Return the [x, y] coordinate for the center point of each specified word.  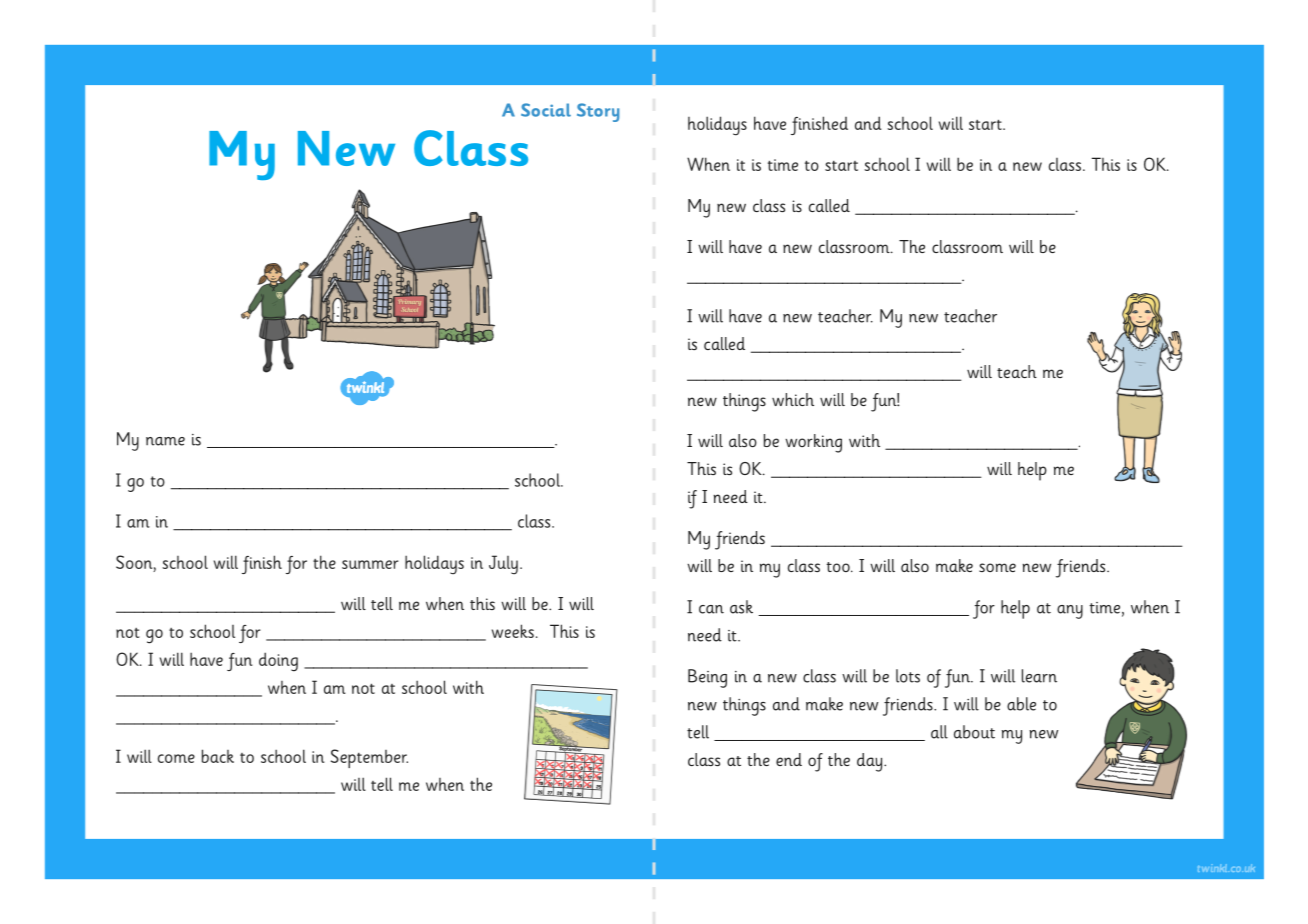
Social [546, 110]
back [218, 756]
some [997, 567]
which [793, 399]
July [503, 565]
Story [598, 112]
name [165, 441]
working [813, 443]
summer [370, 564]
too [839, 567]
